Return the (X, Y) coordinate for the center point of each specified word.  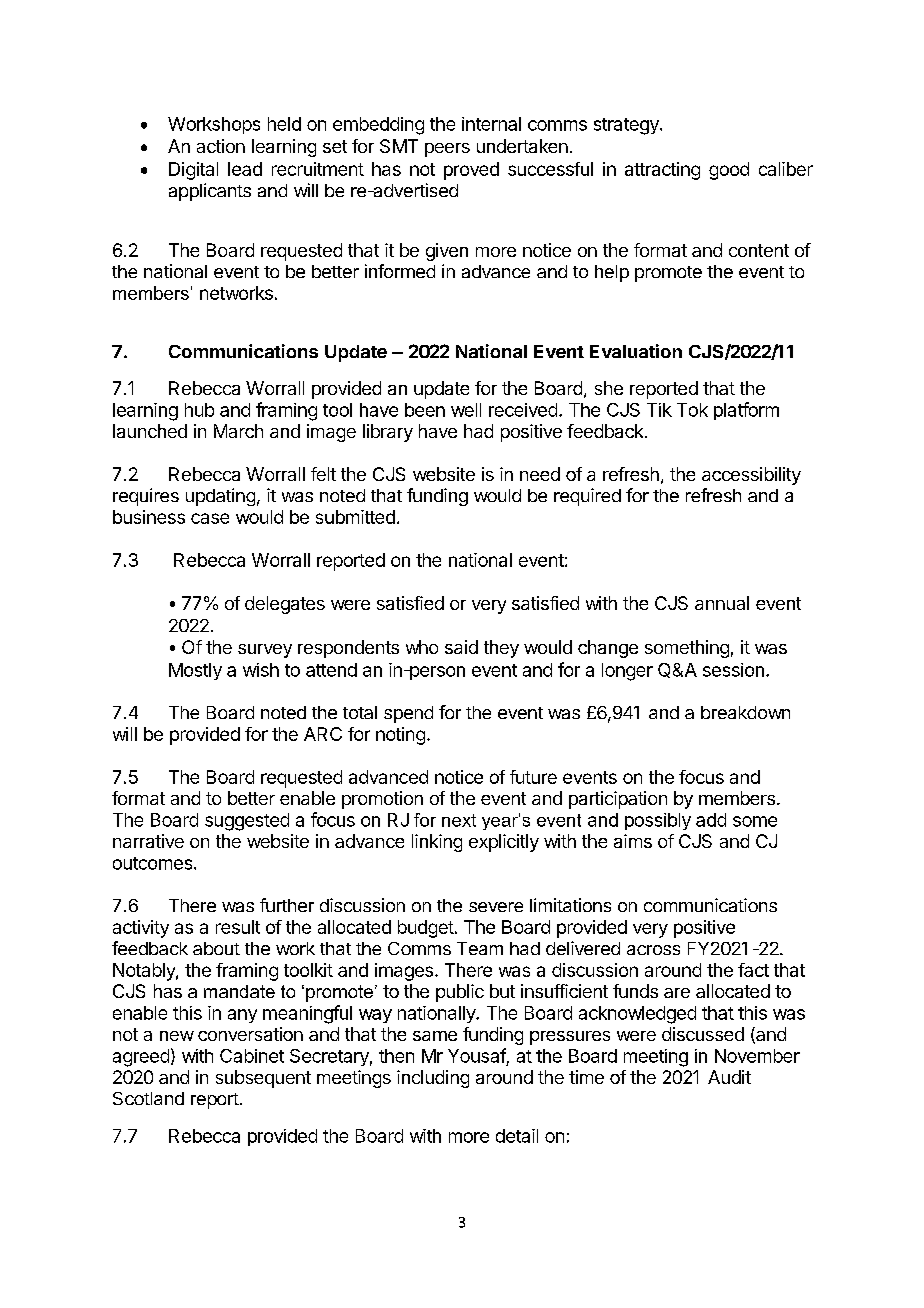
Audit (729, 1077)
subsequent (263, 1079)
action (221, 146)
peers (447, 150)
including (433, 1079)
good (729, 171)
